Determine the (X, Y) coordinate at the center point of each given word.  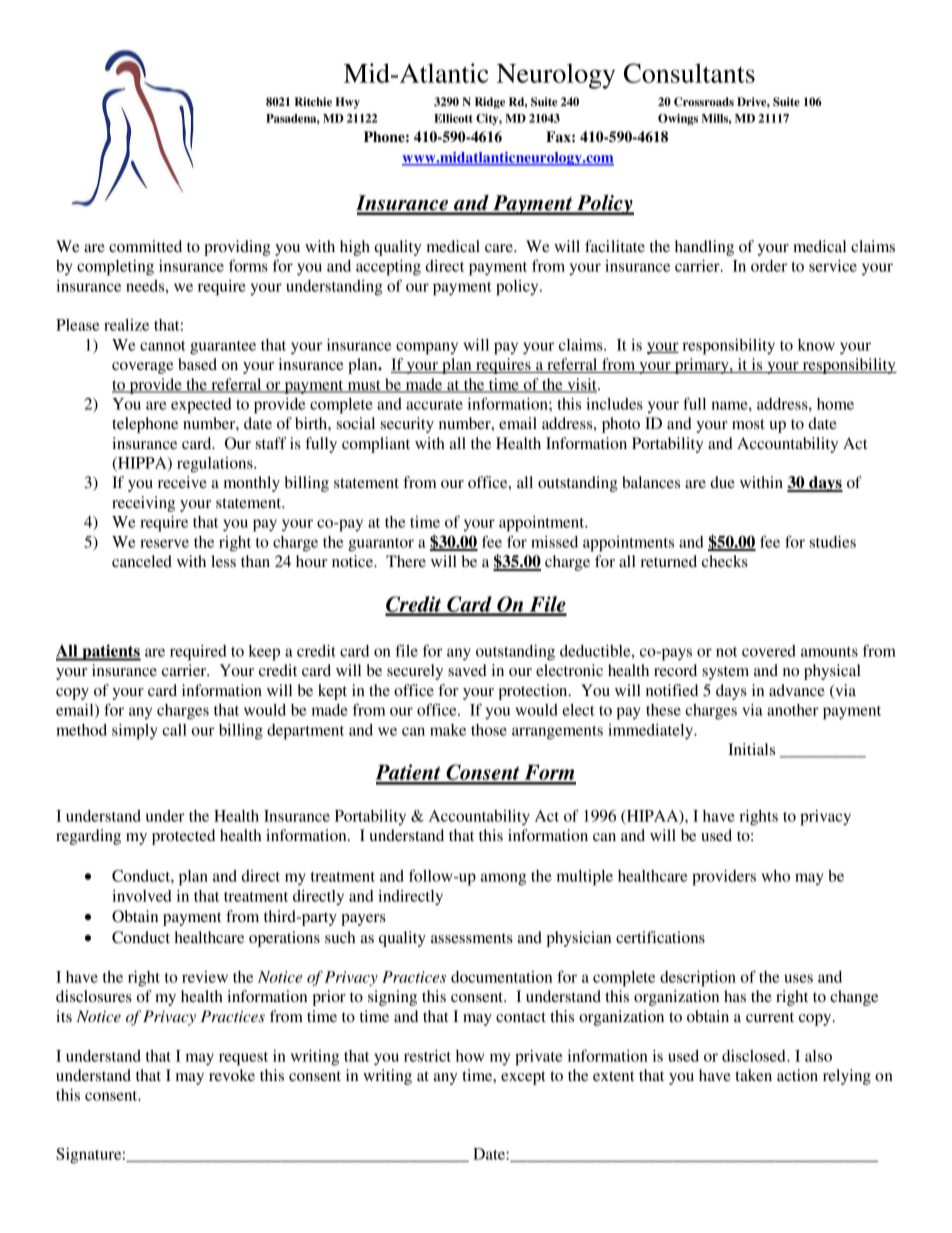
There (406, 561)
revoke (232, 1075)
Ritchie (313, 101)
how (470, 1056)
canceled (142, 561)
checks (725, 561)
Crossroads (704, 102)
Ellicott (453, 118)
